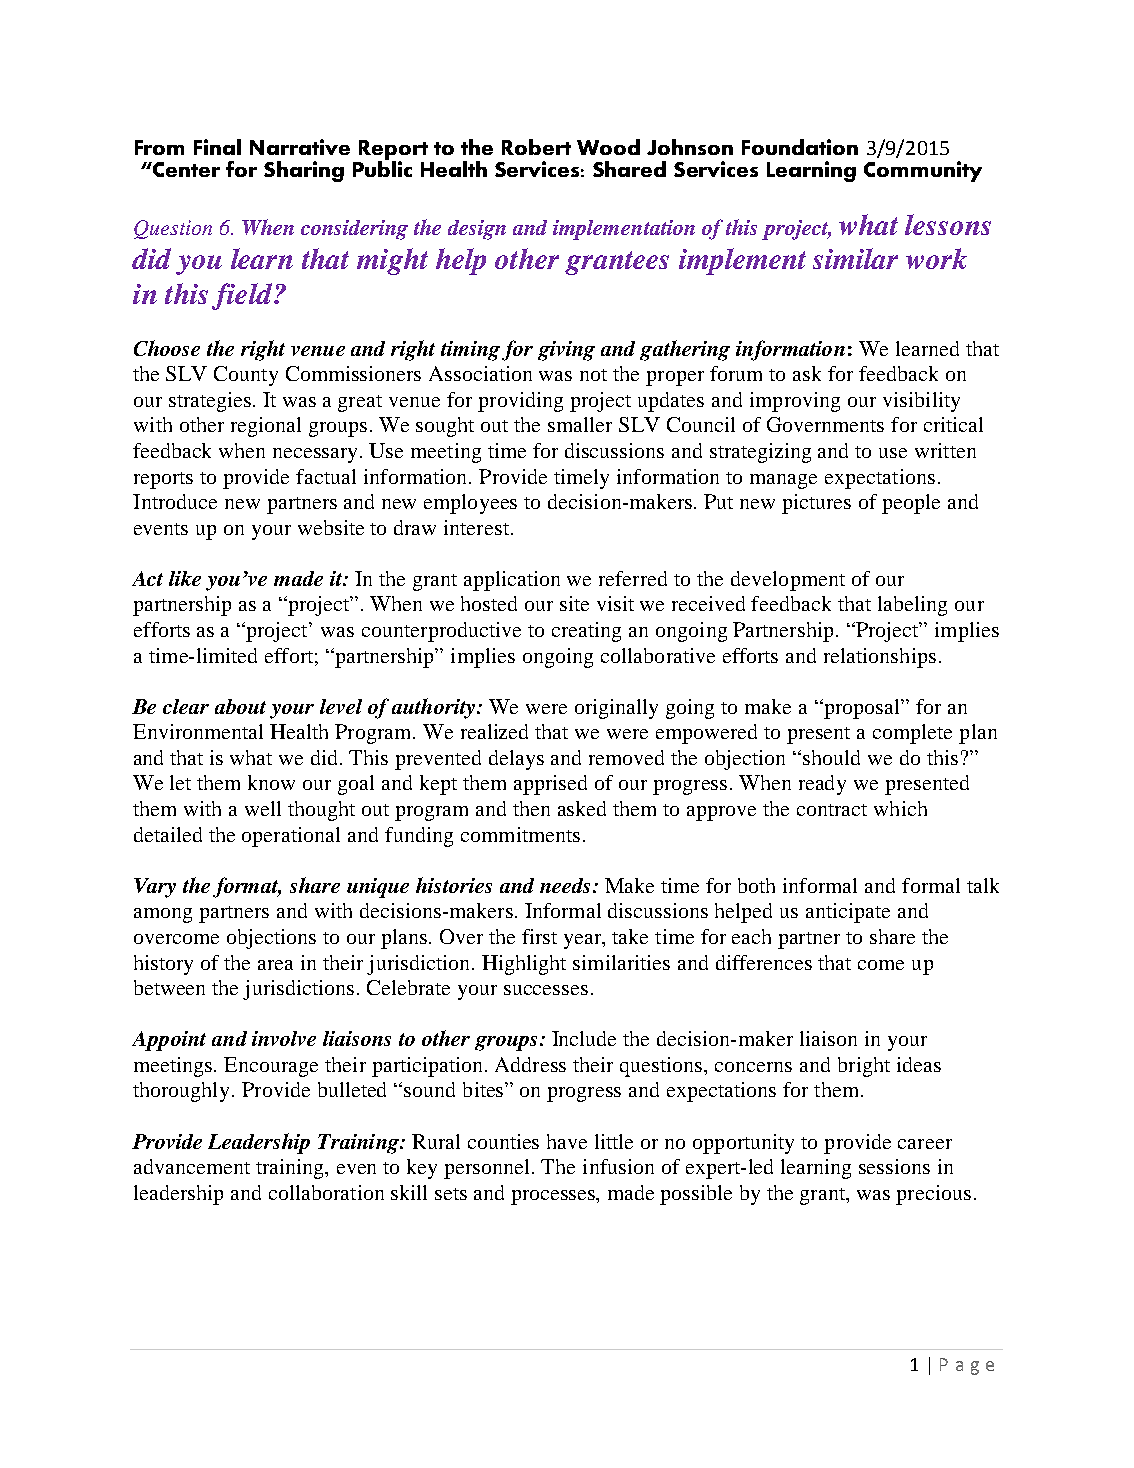 The width and height of the screenshot is (1134, 1468). I want to click on collaboration, so click(326, 1192).
